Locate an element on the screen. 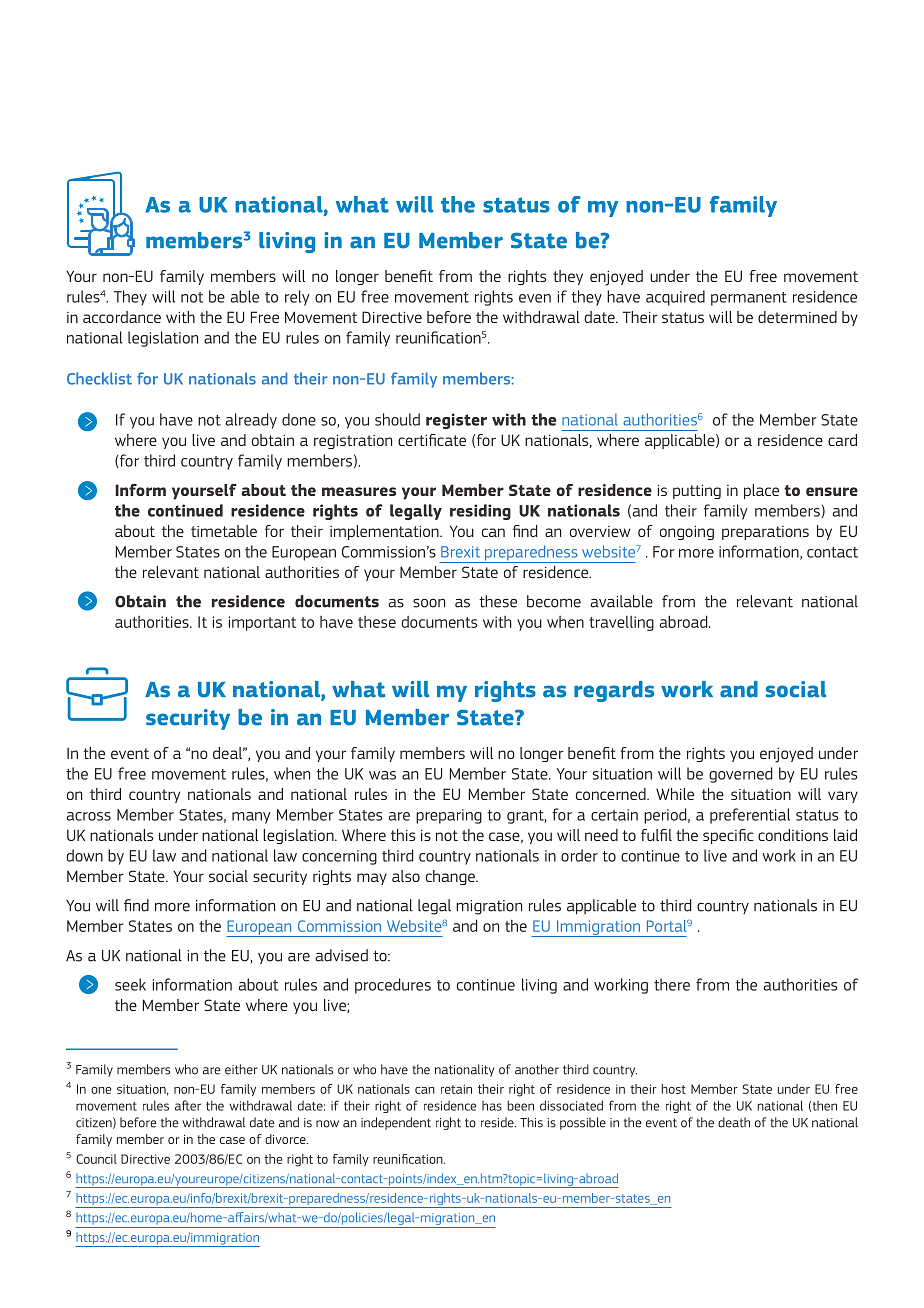 Image resolution: width=924 pixels, height=1308 pixels. register is located at coordinates (456, 421).
